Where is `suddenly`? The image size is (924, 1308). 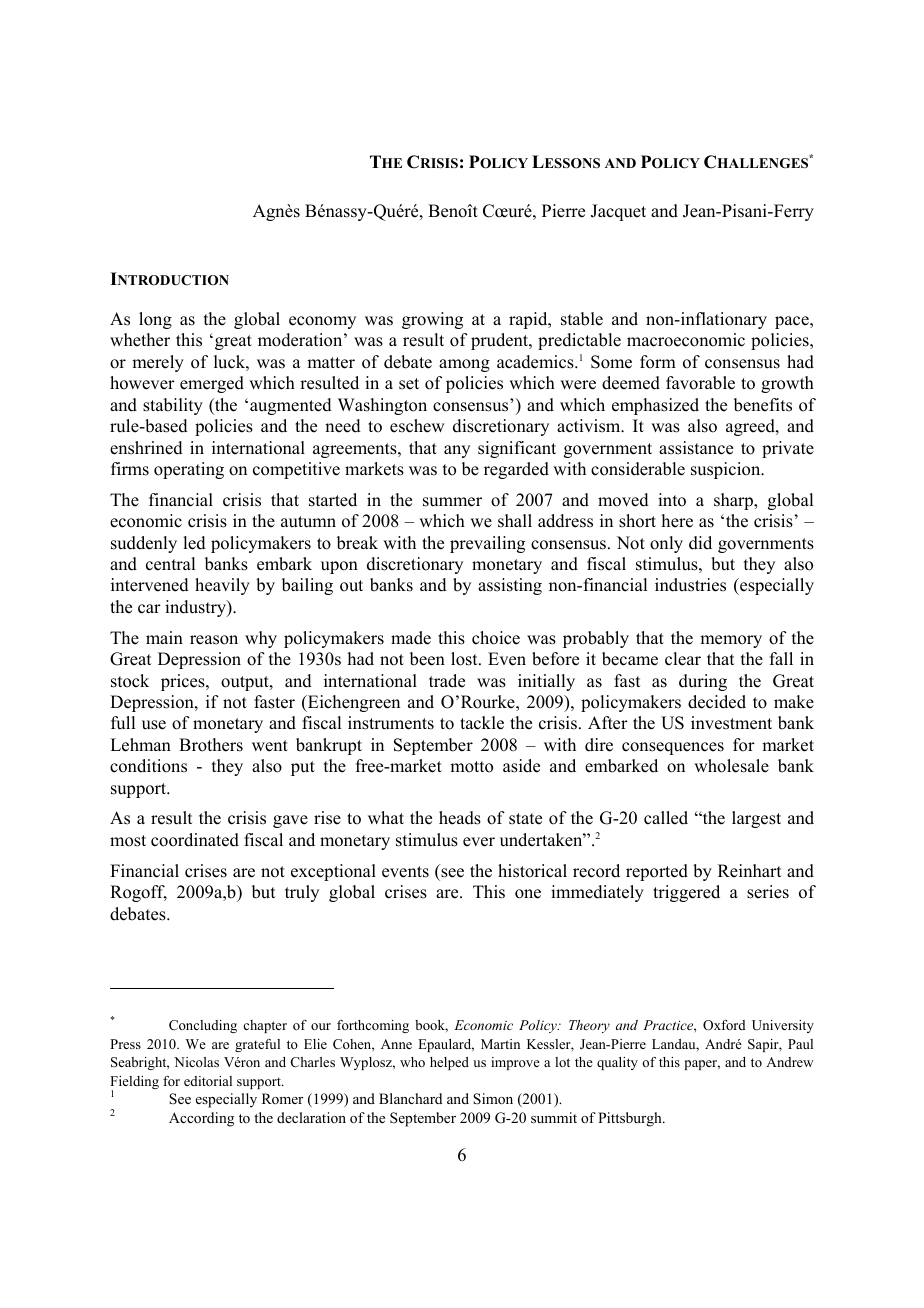 suddenly is located at coordinates (144, 544).
